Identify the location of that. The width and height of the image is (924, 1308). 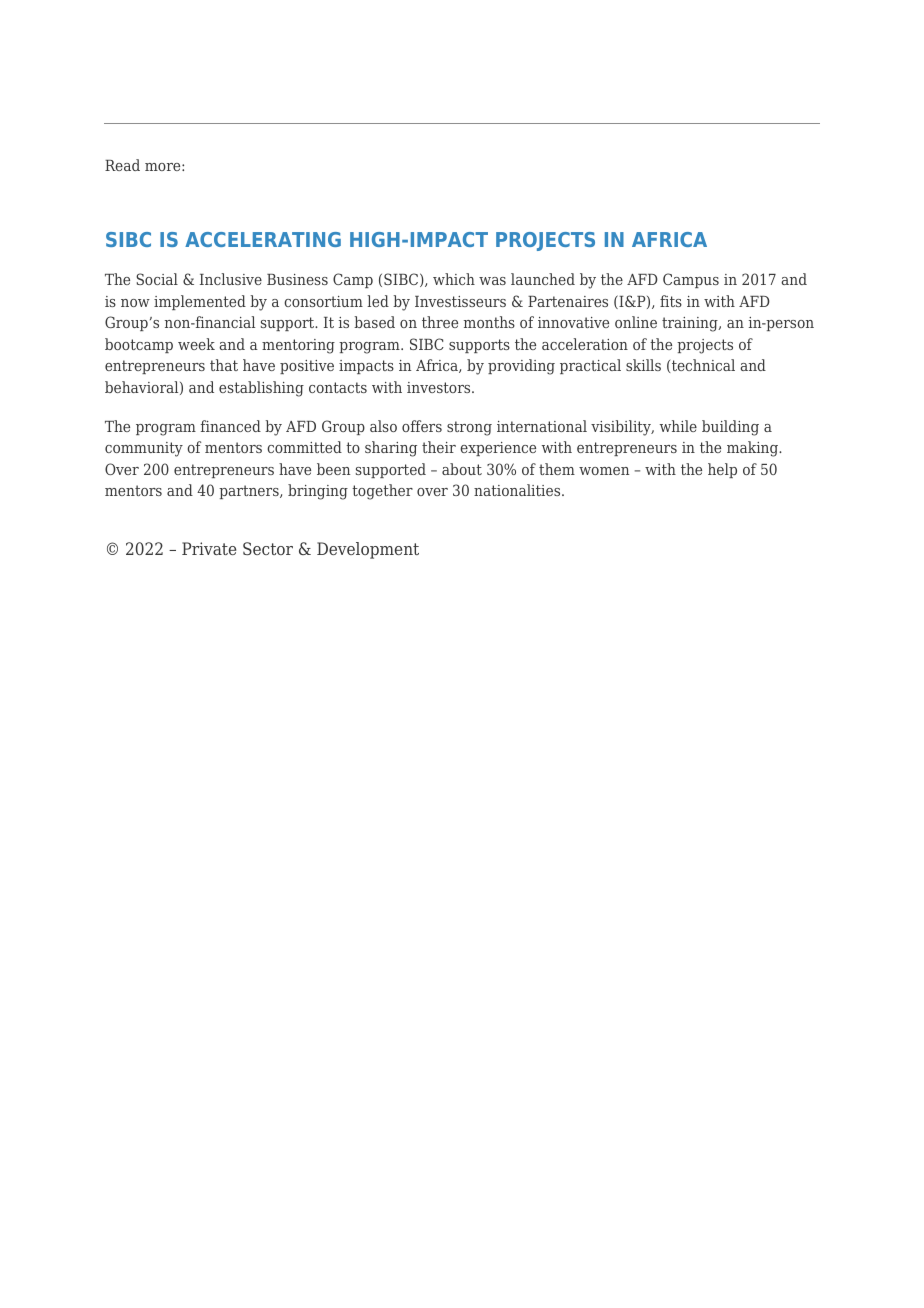
(224, 365).
